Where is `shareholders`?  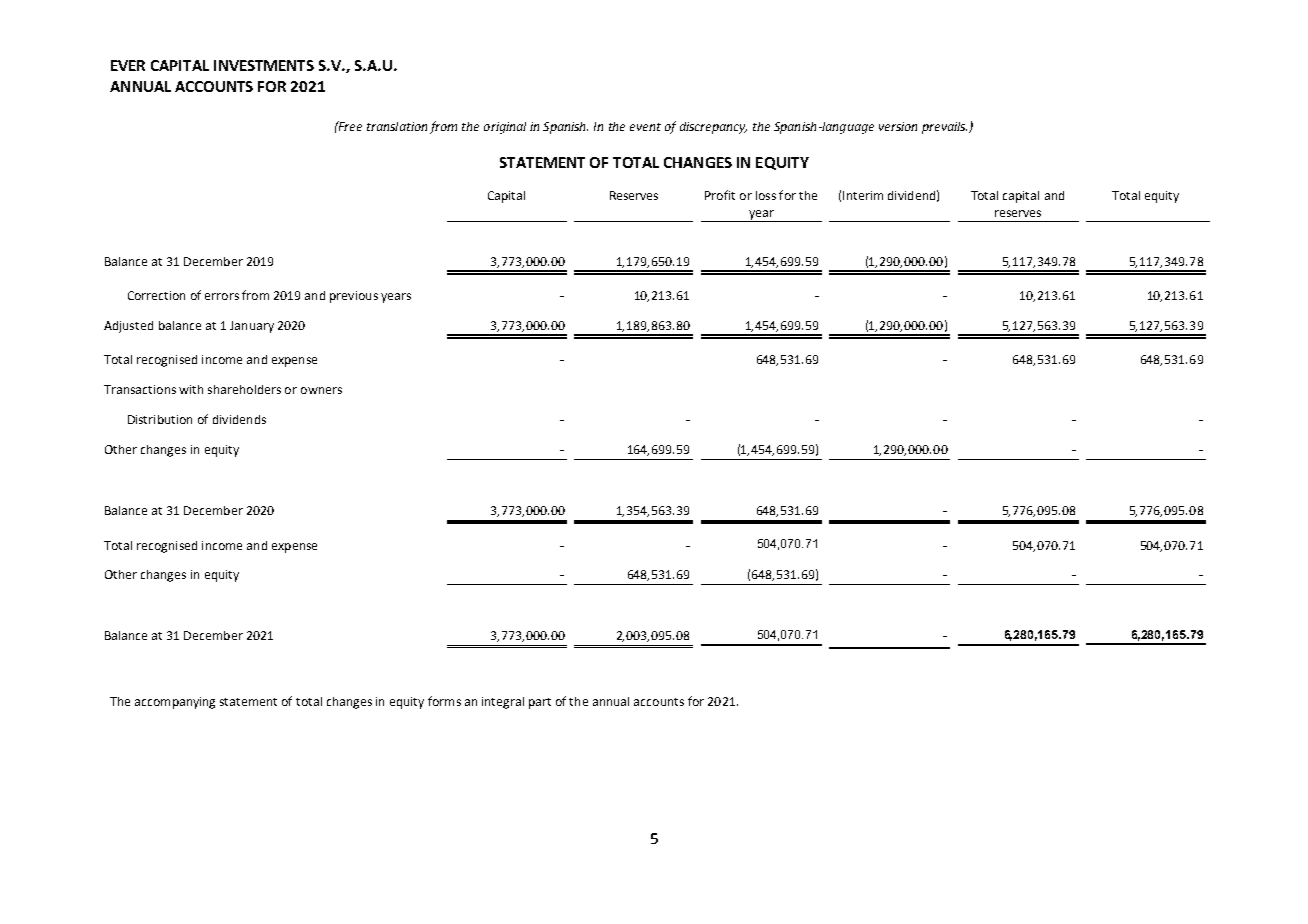
shareholders is located at coordinates (244, 389).
